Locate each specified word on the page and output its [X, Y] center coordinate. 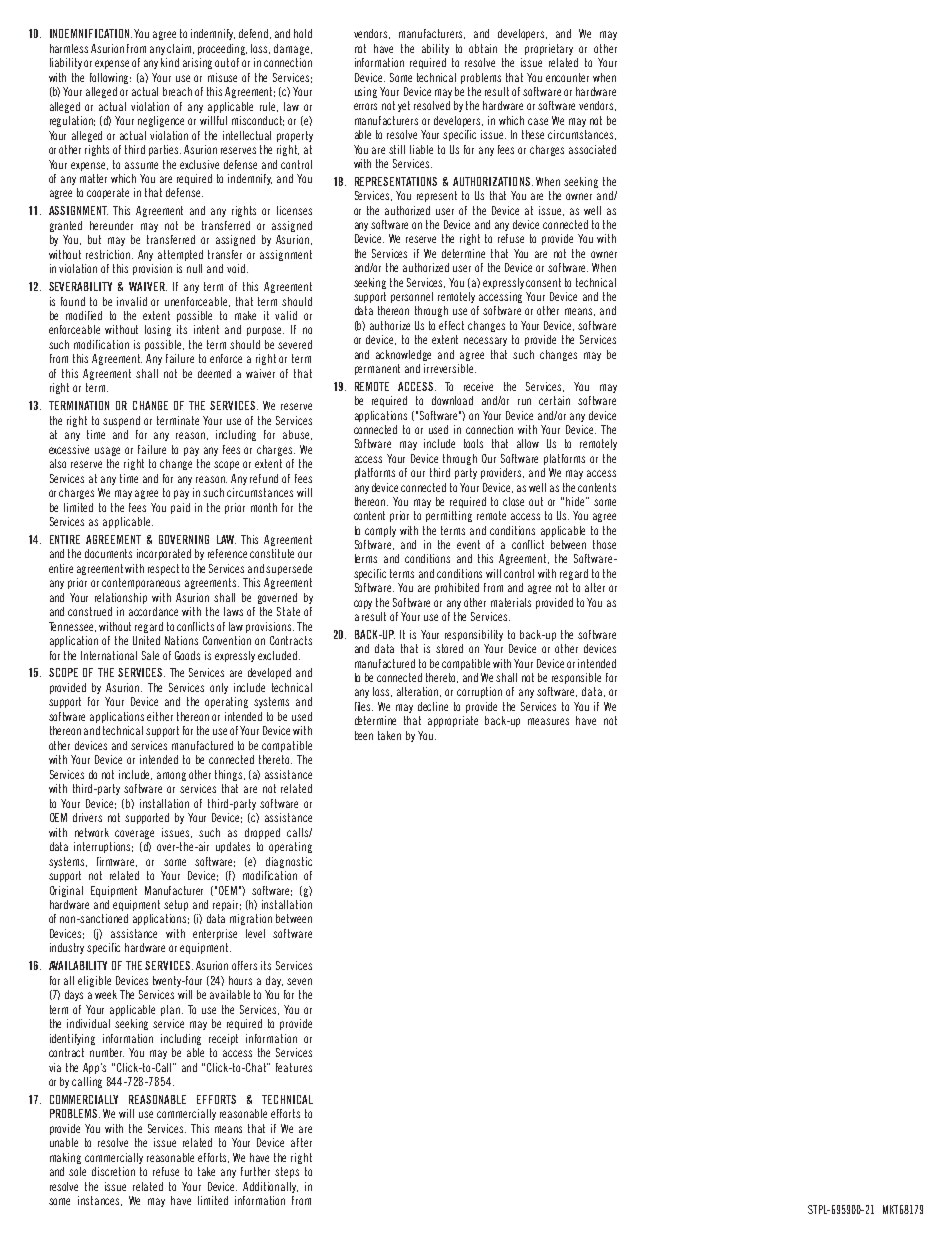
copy [363, 604]
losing [158, 330]
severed [295, 344]
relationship [121, 598]
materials [511, 602]
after [301, 1142]
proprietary [549, 49]
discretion [113, 1171]
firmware [117, 862]
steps [287, 1172]
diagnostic [289, 862]
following [110, 78]
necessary [485, 341]
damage [293, 49]
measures [548, 721]
